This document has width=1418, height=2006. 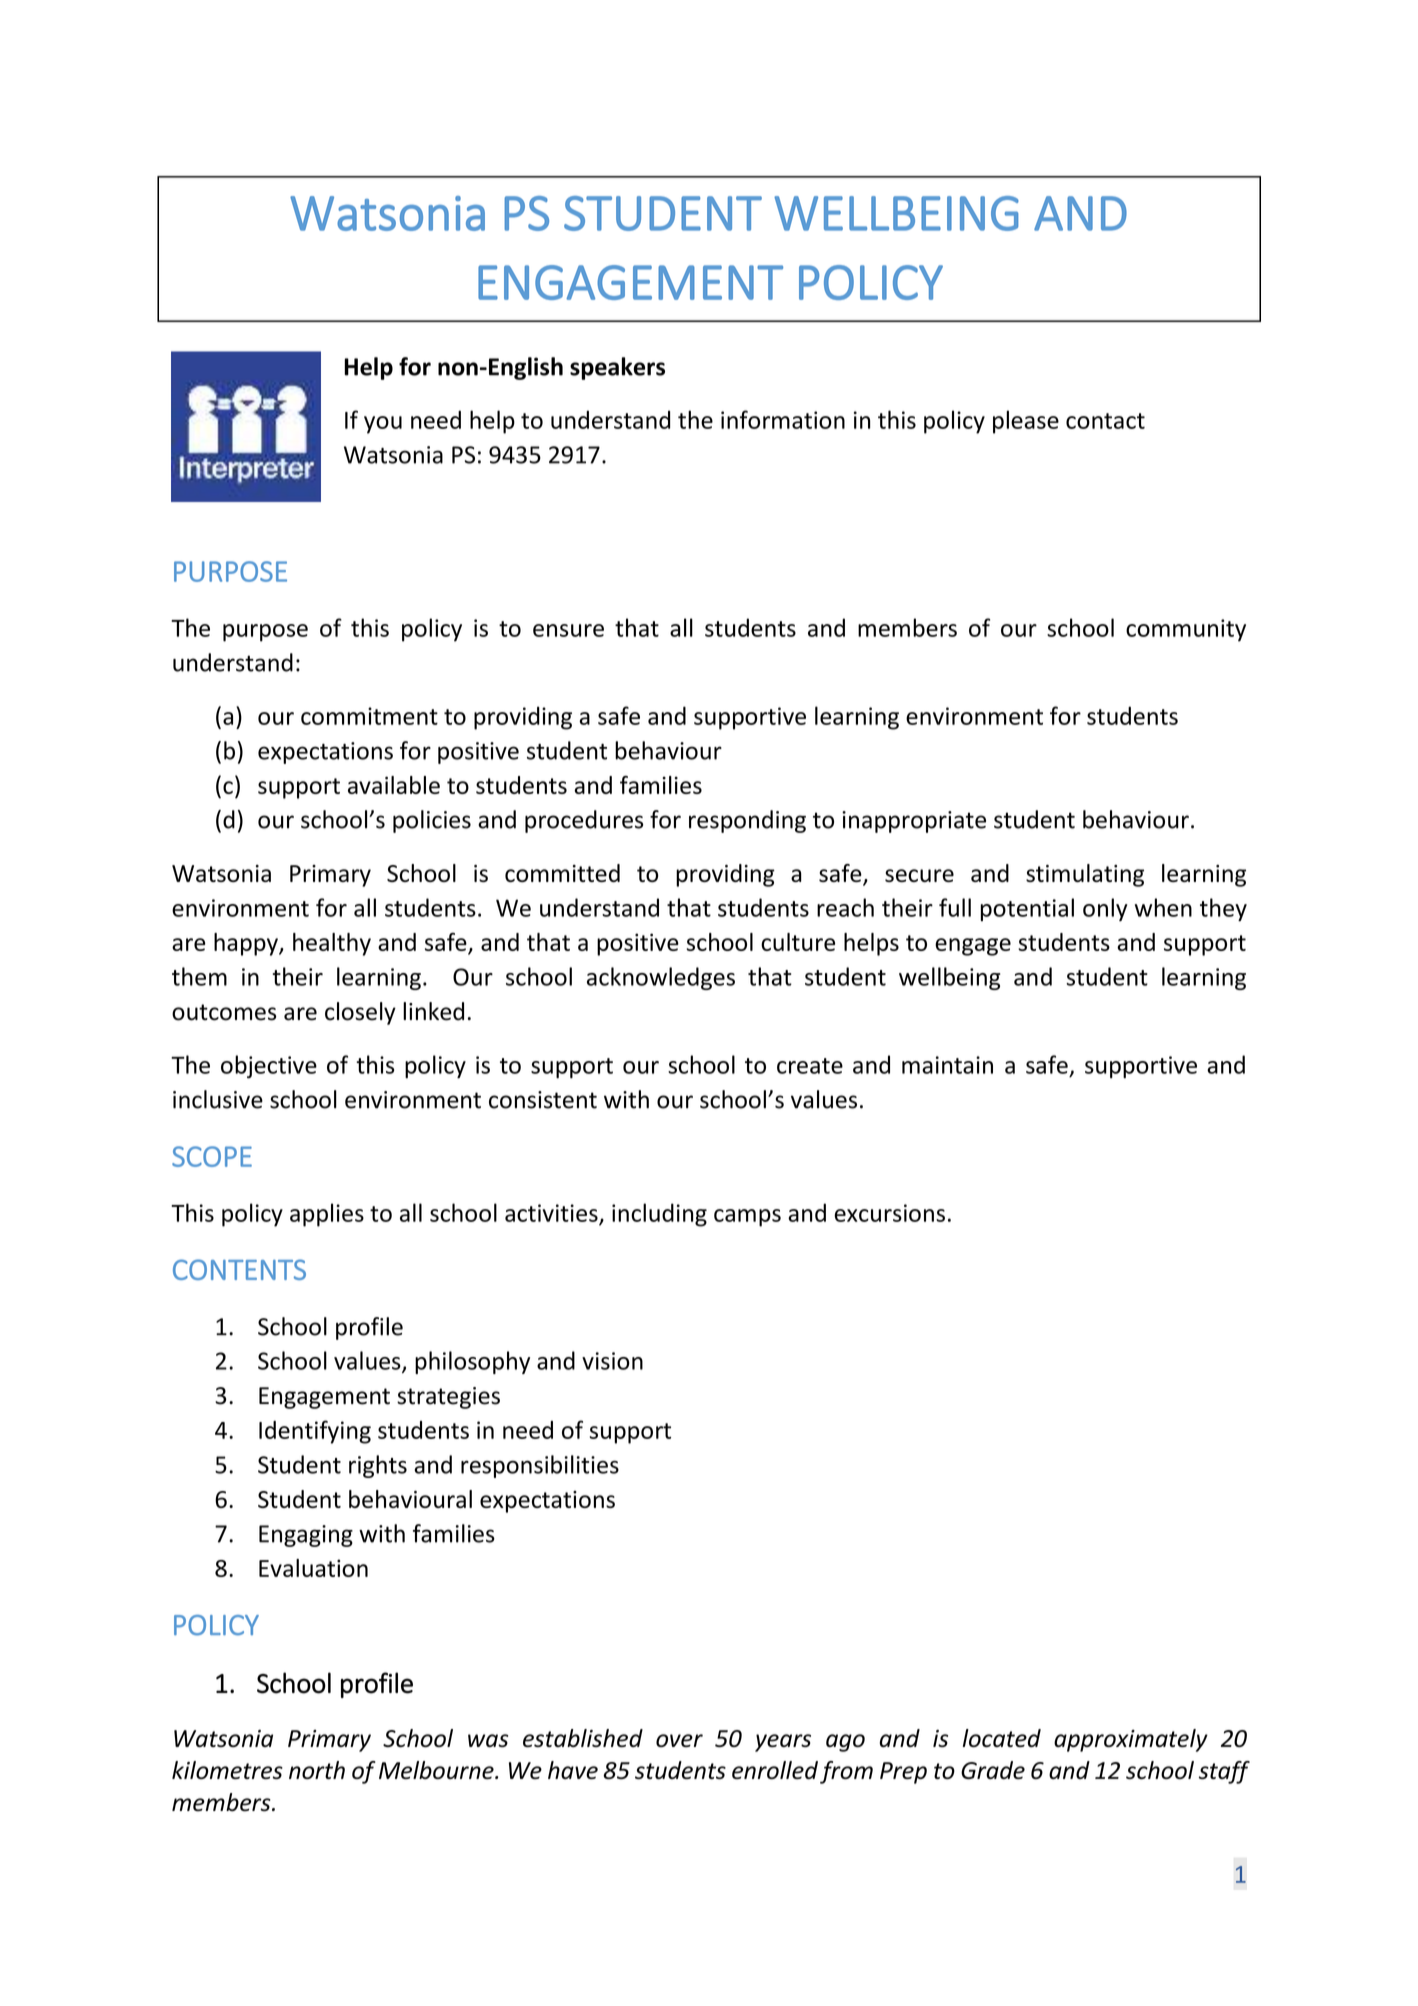 What do you see at coordinates (810, 1066) in the document?
I see `create` at bounding box center [810, 1066].
